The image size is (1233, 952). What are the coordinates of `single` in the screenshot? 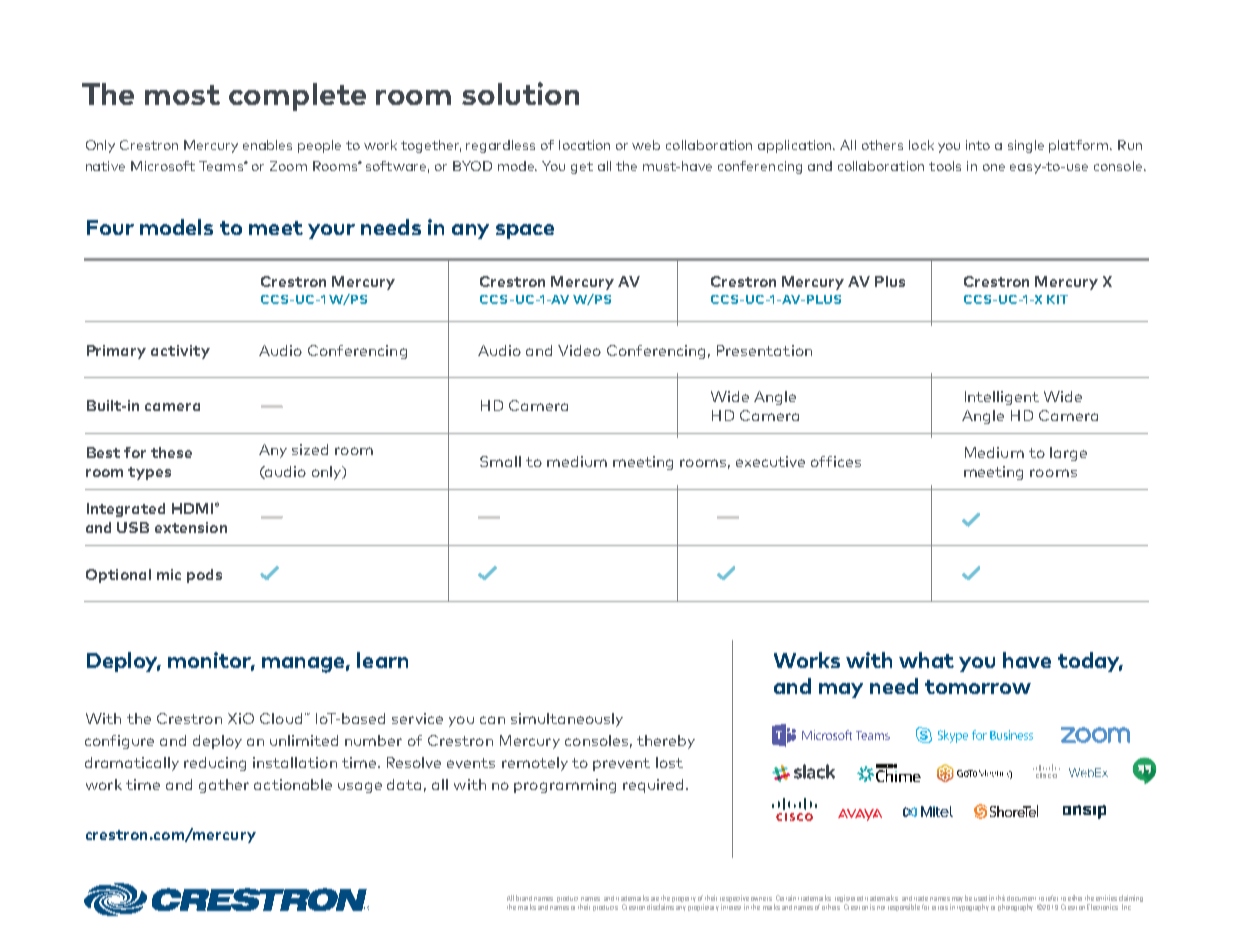 It's located at (1026, 146).
